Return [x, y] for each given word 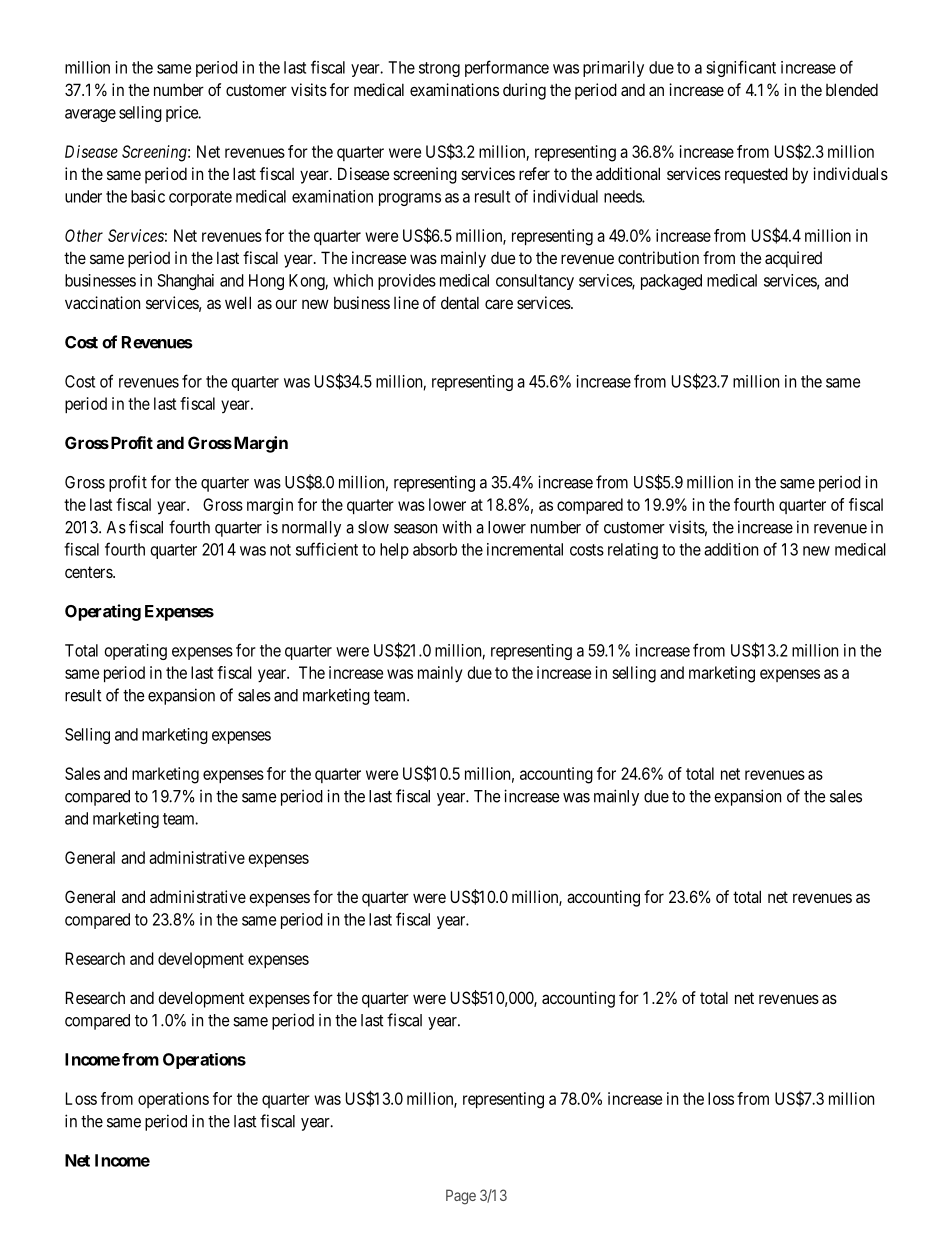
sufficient [327, 549]
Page [461, 1197]
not [280, 550]
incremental [525, 549]
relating [633, 551]
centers [89, 572]
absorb [435, 549]
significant [741, 68]
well [238, 302]
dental [460, 302]
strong [439, 69]
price [183, 114]
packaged [671, 282]
